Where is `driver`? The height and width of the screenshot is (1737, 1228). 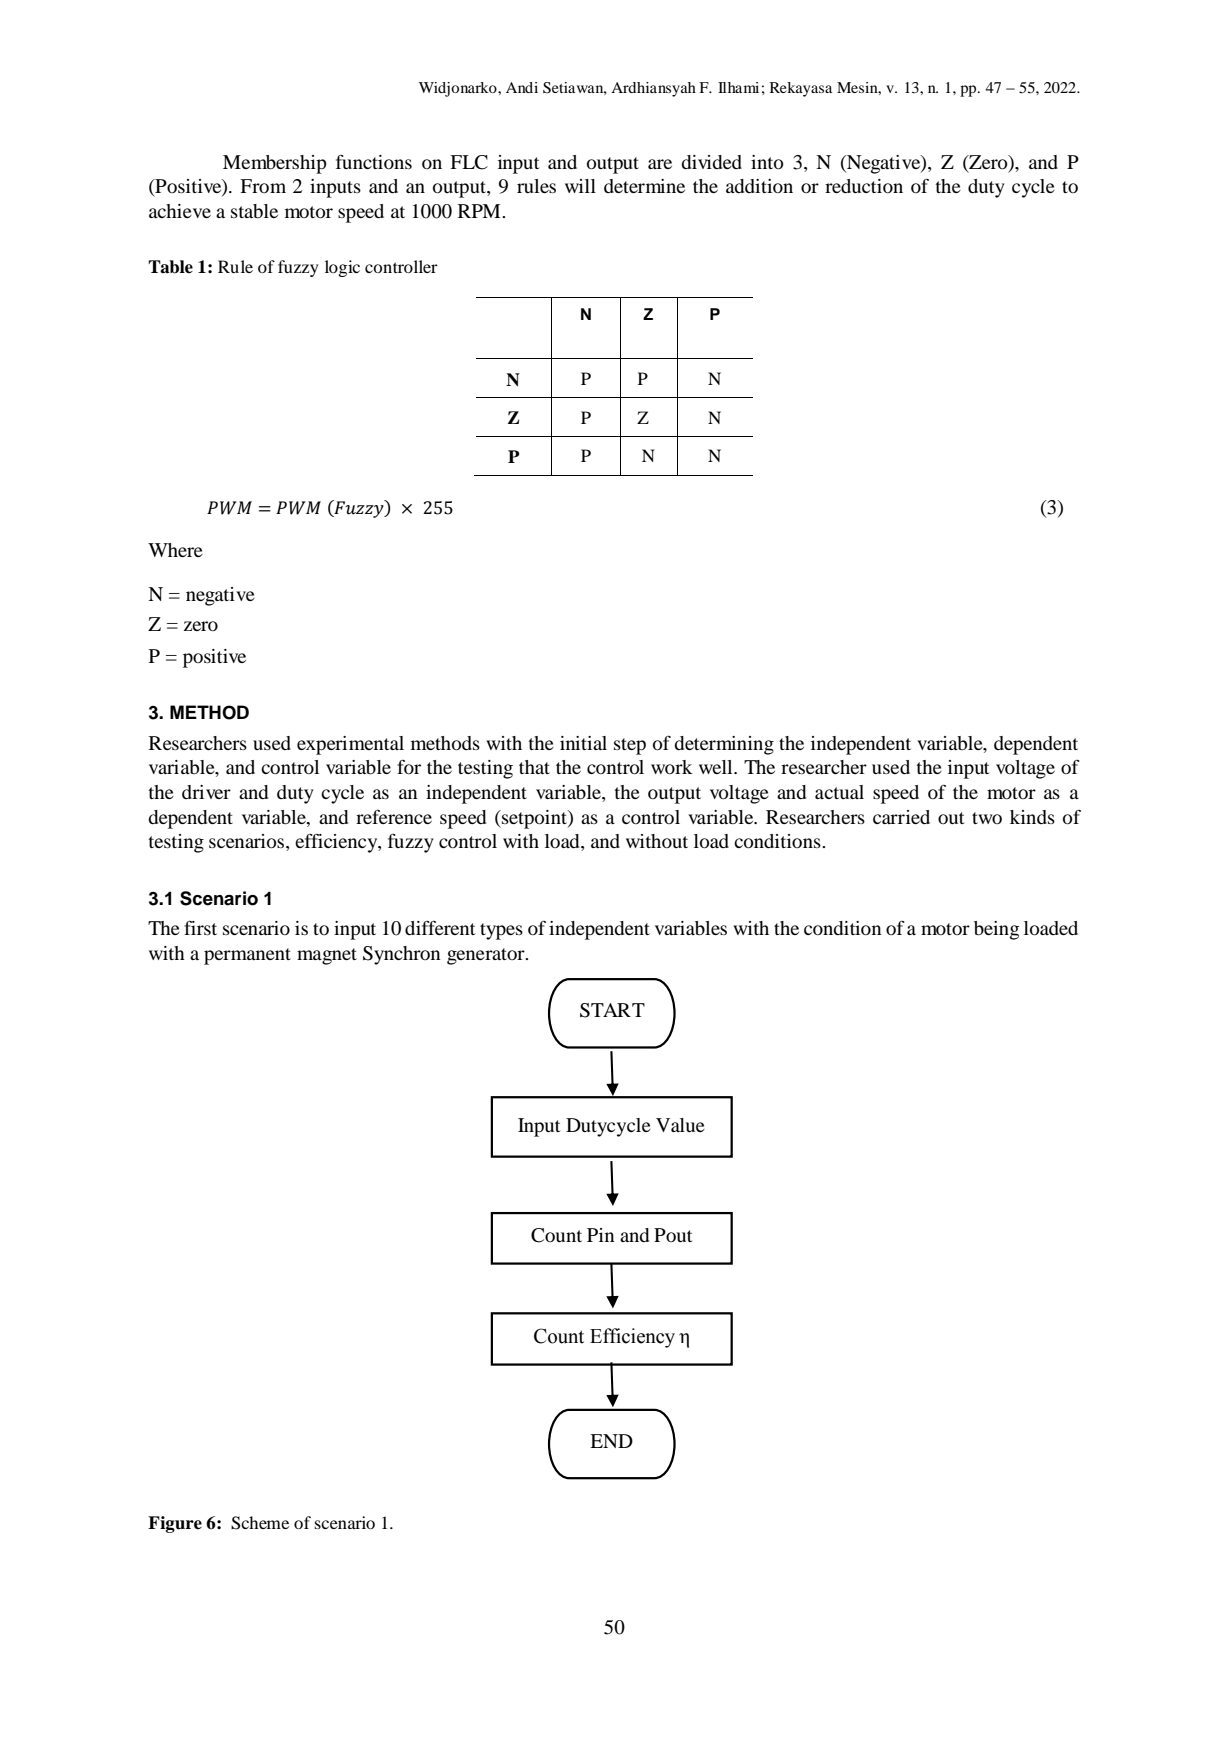
driver is located at coordinates (206, 792).
